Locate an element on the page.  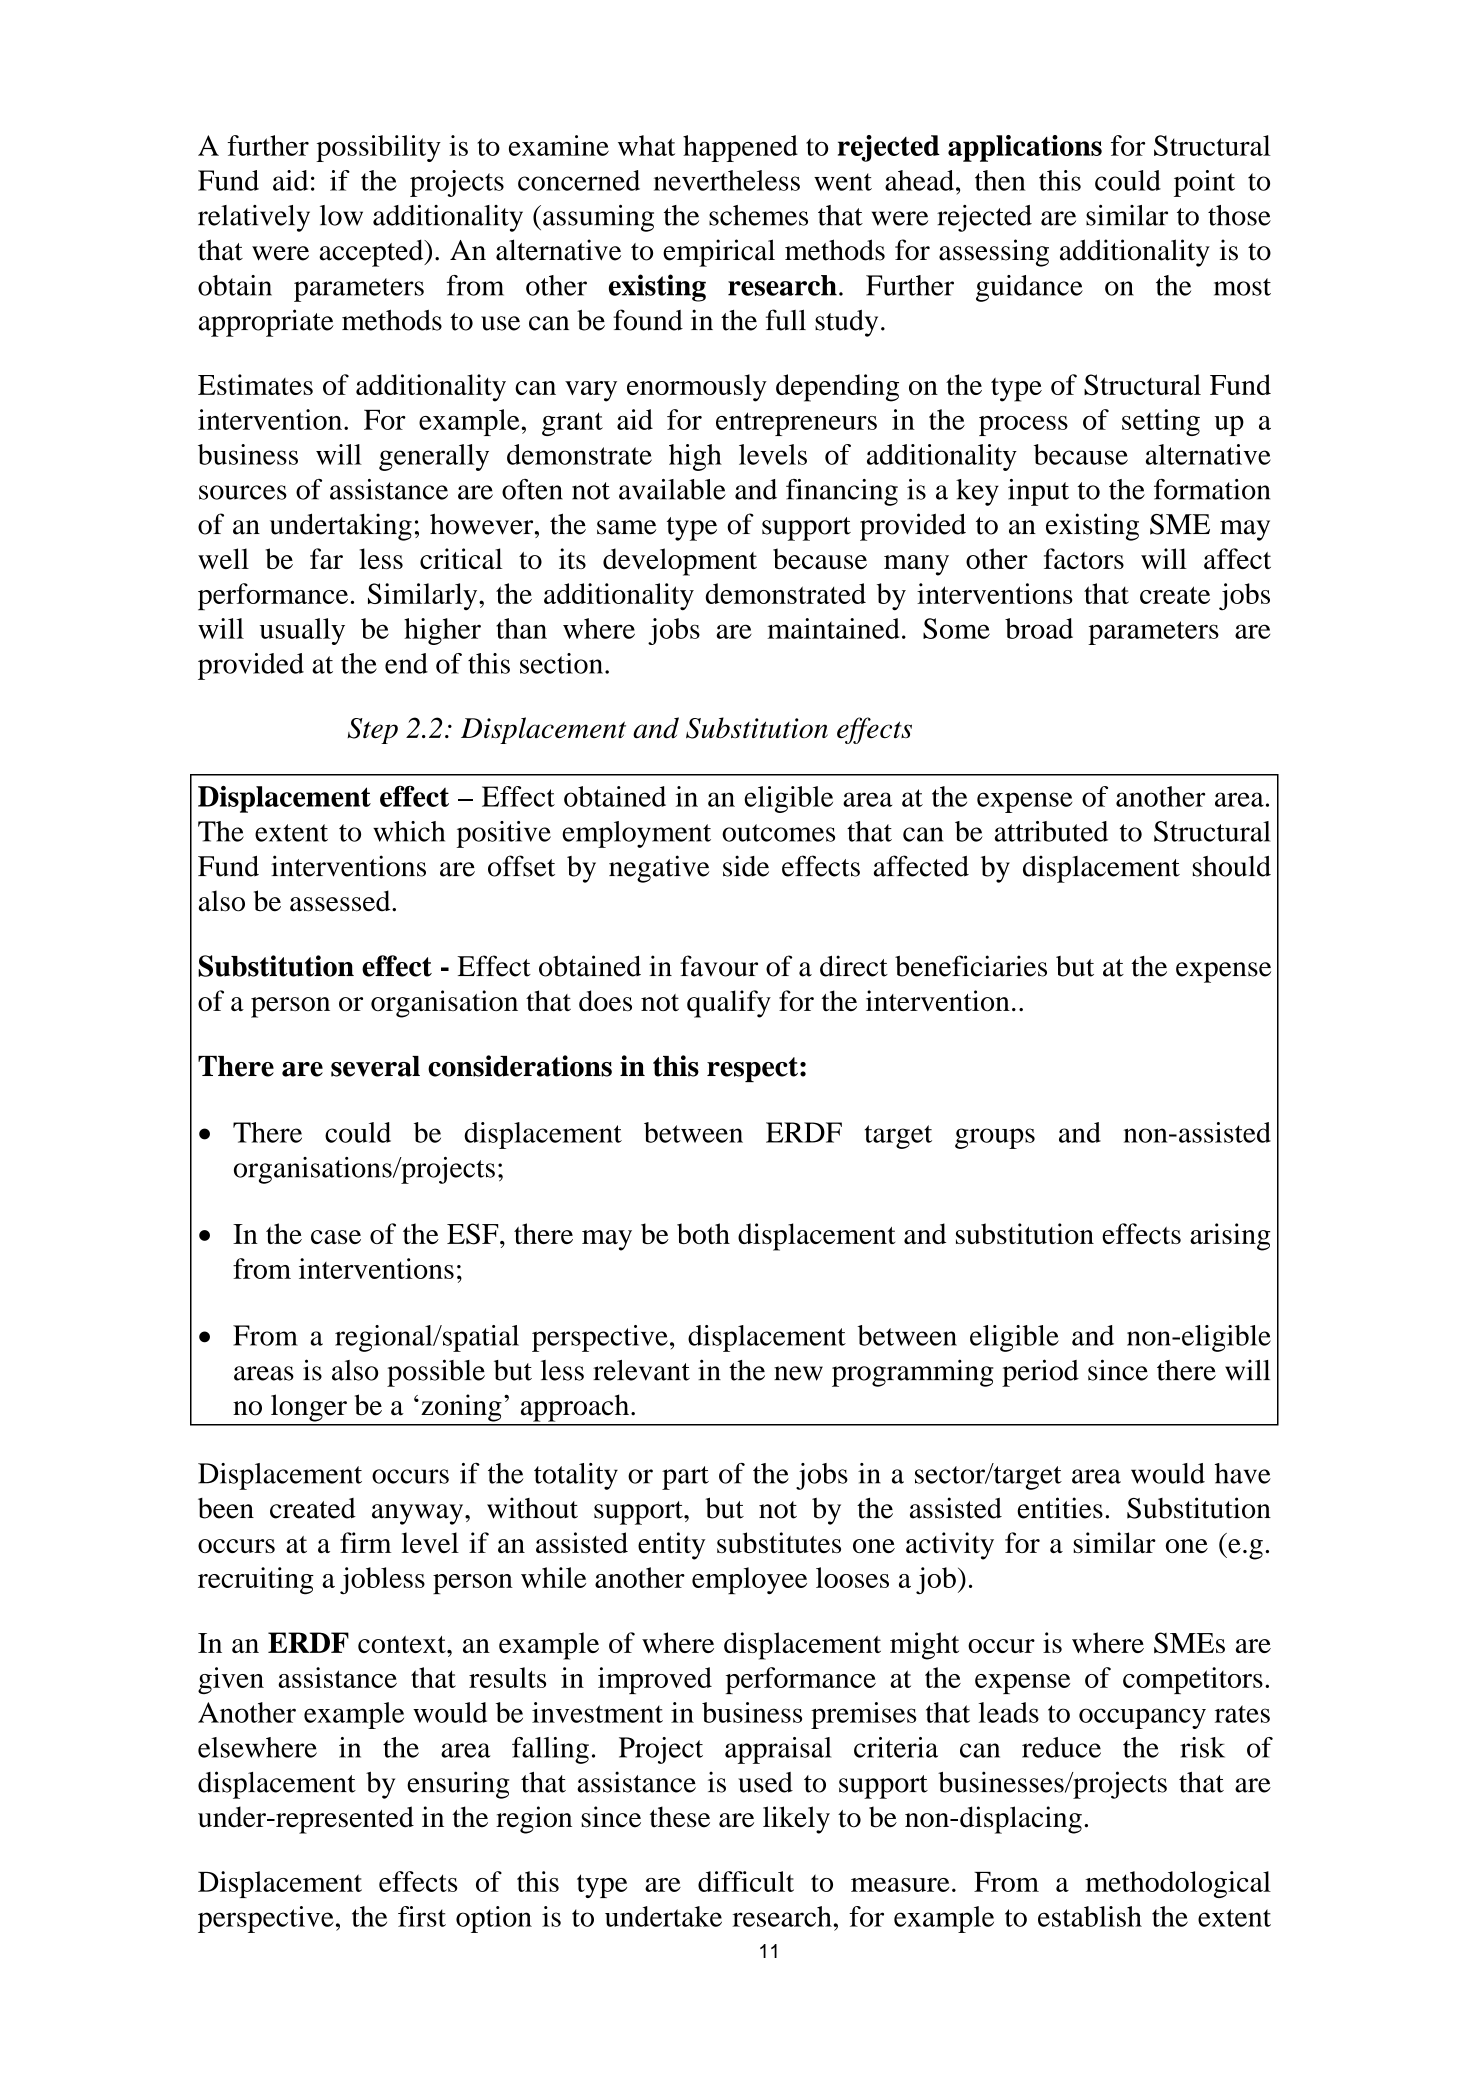
qualify is located at coordinates (729, 1004).
